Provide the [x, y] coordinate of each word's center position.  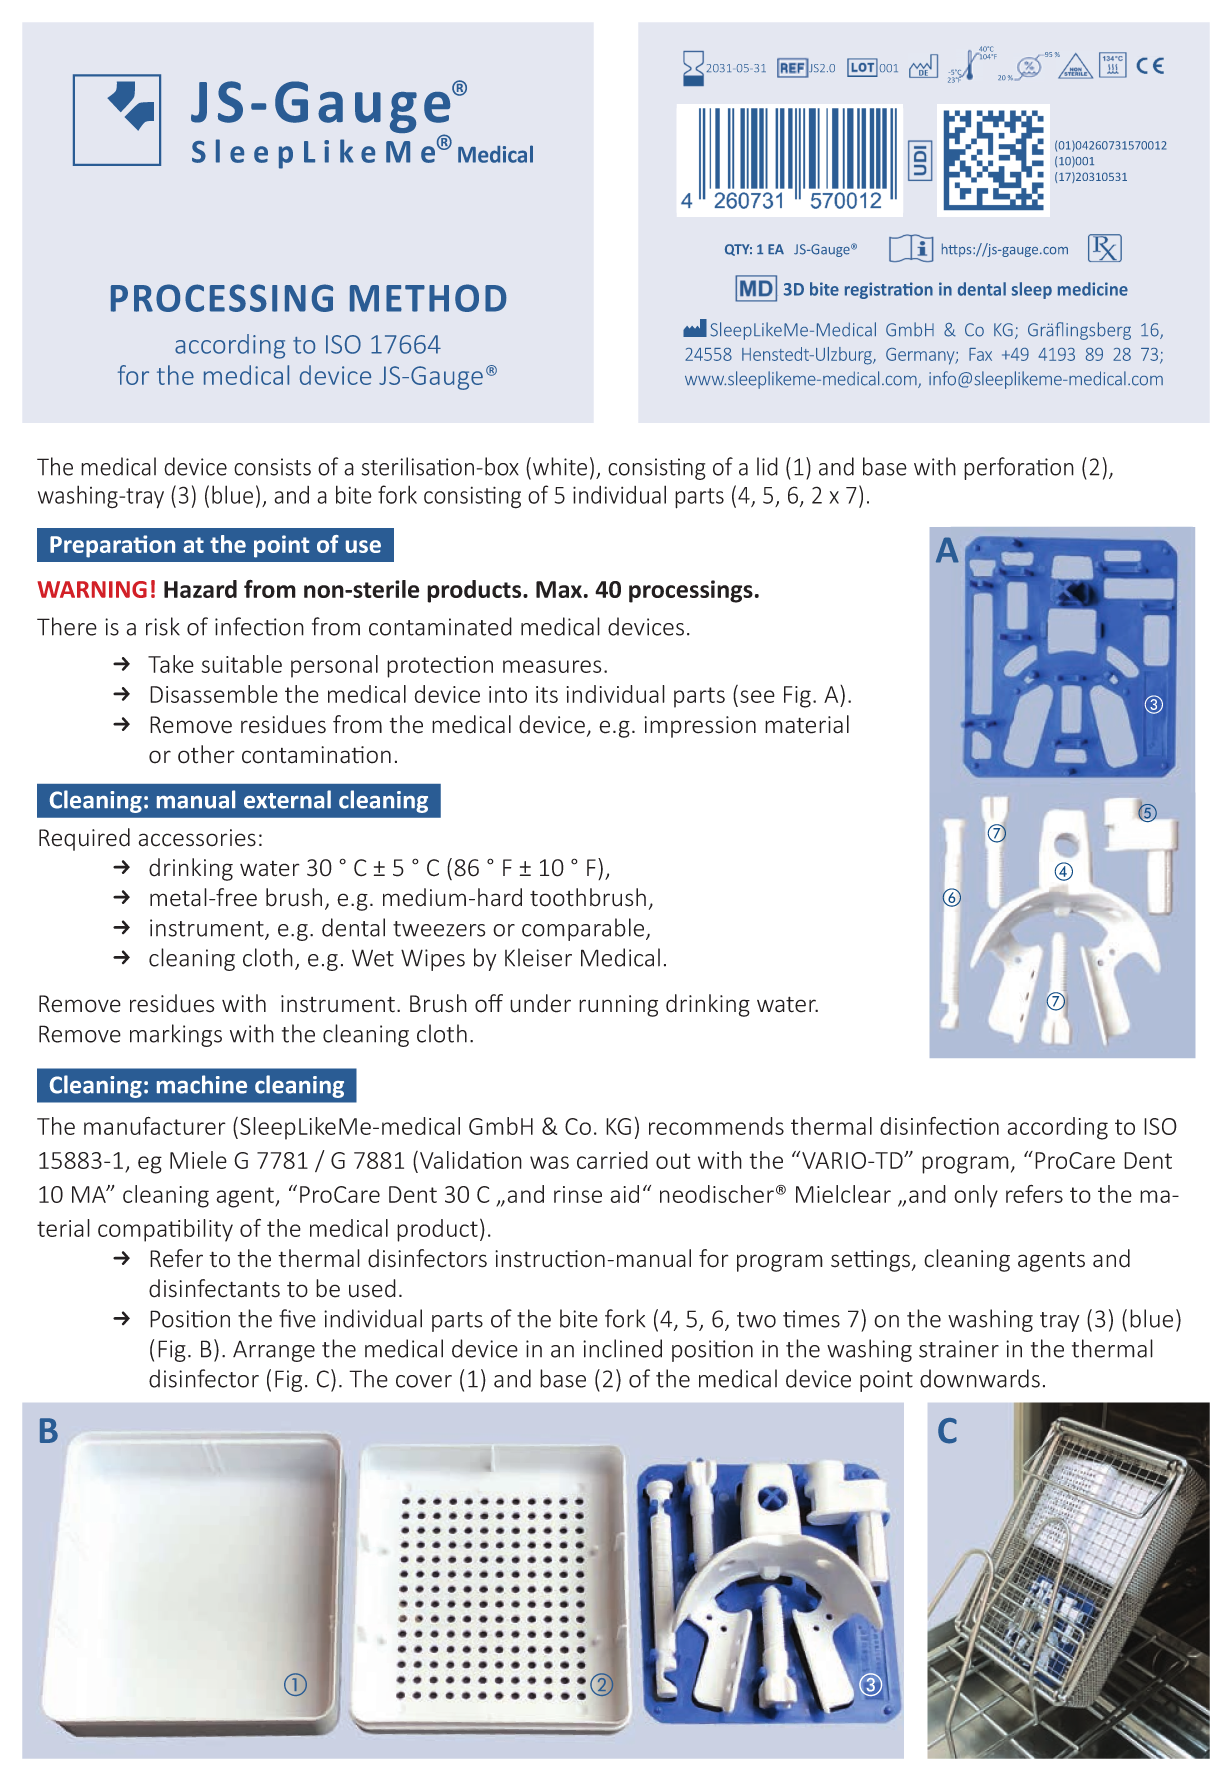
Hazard [200, 589]
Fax [980, 354]
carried [612, 1160]
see [757, 696]
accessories [197, 838]
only [976, 1196]
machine [202, 1084]
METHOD [428, 298]
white [560, 466]
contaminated [440, 626]
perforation [1019, 468]
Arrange [274, 1351]
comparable [584, 929]
